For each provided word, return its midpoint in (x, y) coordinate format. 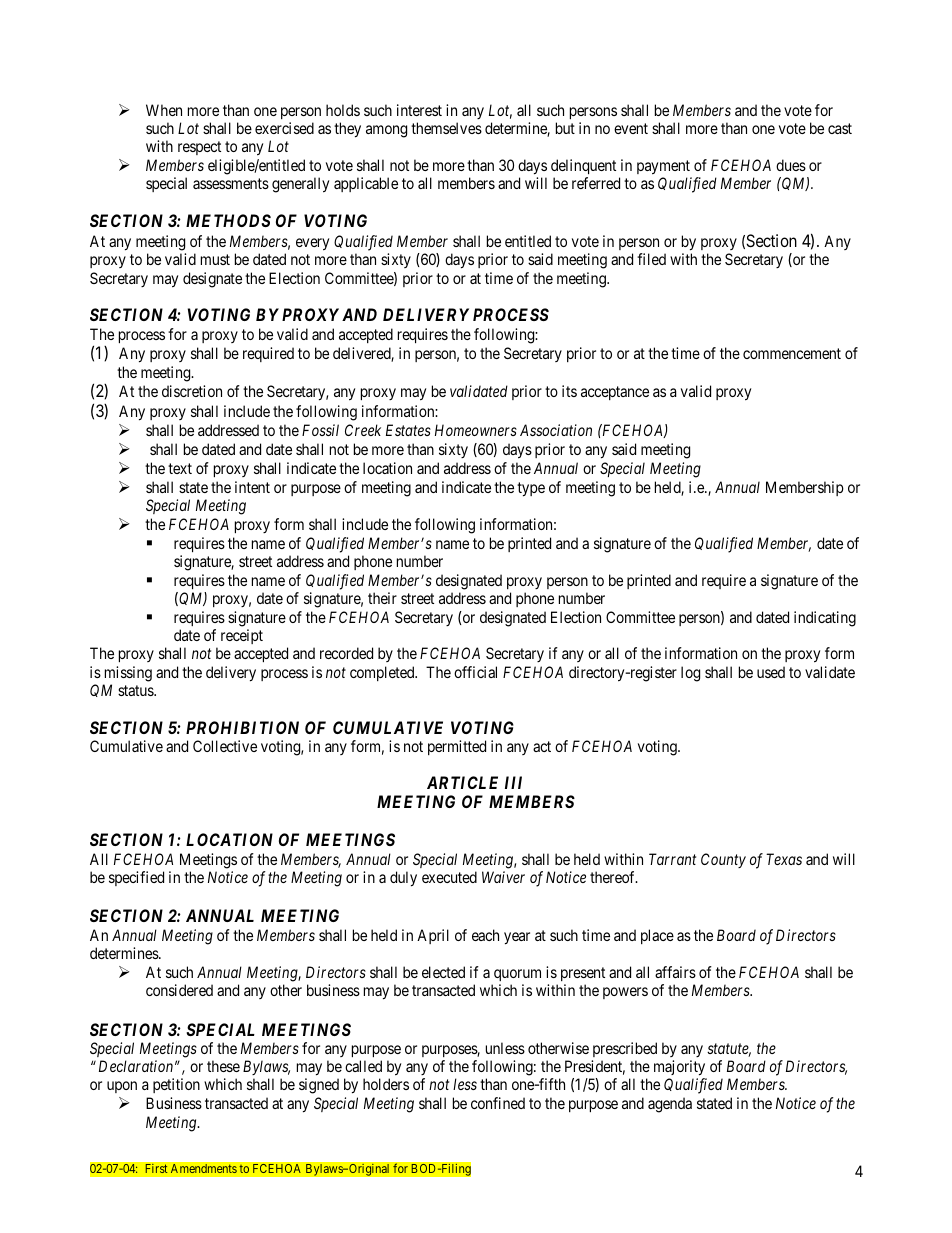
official (475, 672)
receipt (242, 636)
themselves (446, 128)
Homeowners (476, 430)
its (569, 391)
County (723, 860)
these (223, 1066)
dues (791, 165)
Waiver (503, 877)
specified (136, 878)
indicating (825, 619)
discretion (192, 391)
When (164, 110)
